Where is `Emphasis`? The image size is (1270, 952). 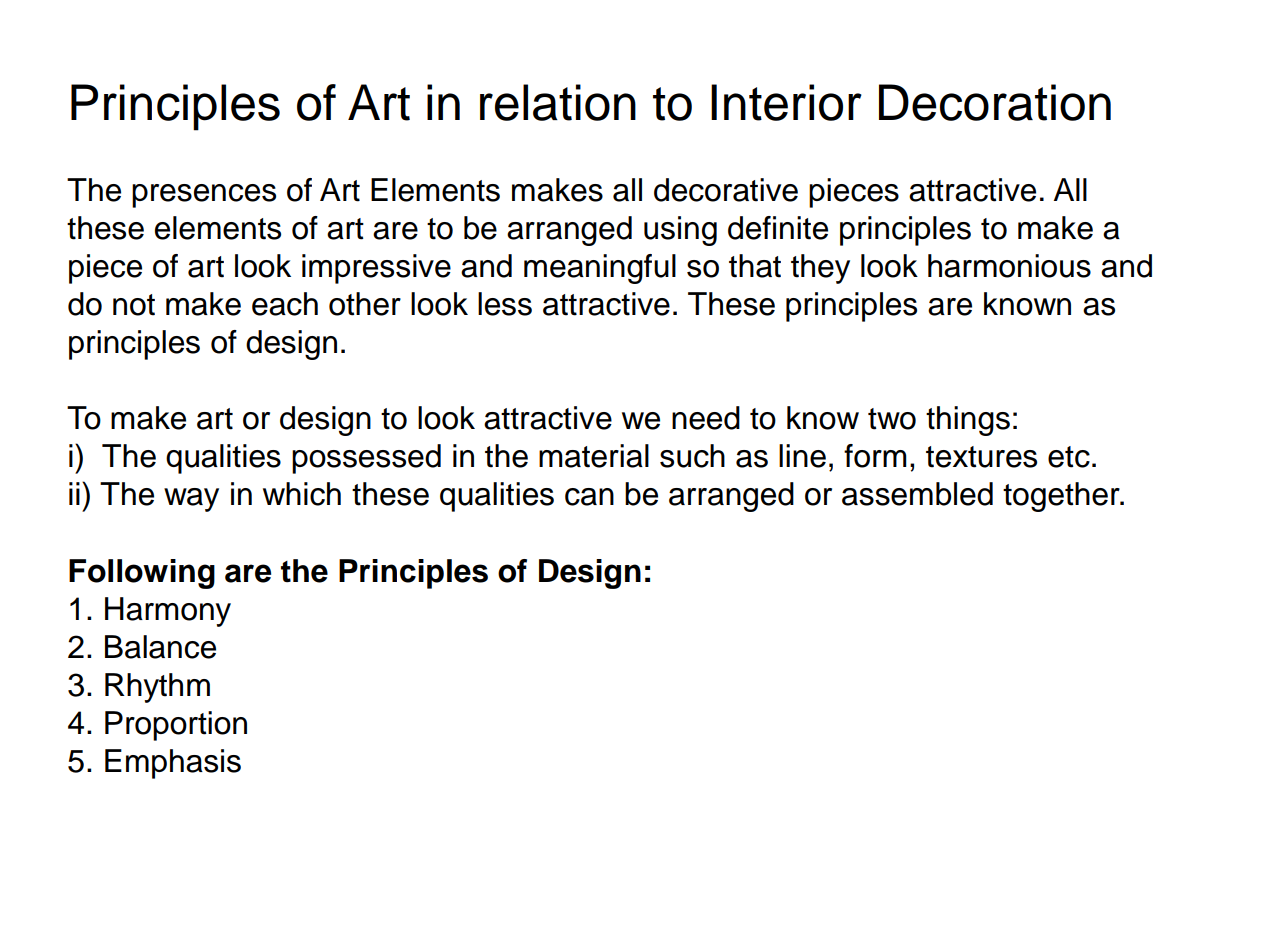
Emphasis is located at coordinates (173, 764).
